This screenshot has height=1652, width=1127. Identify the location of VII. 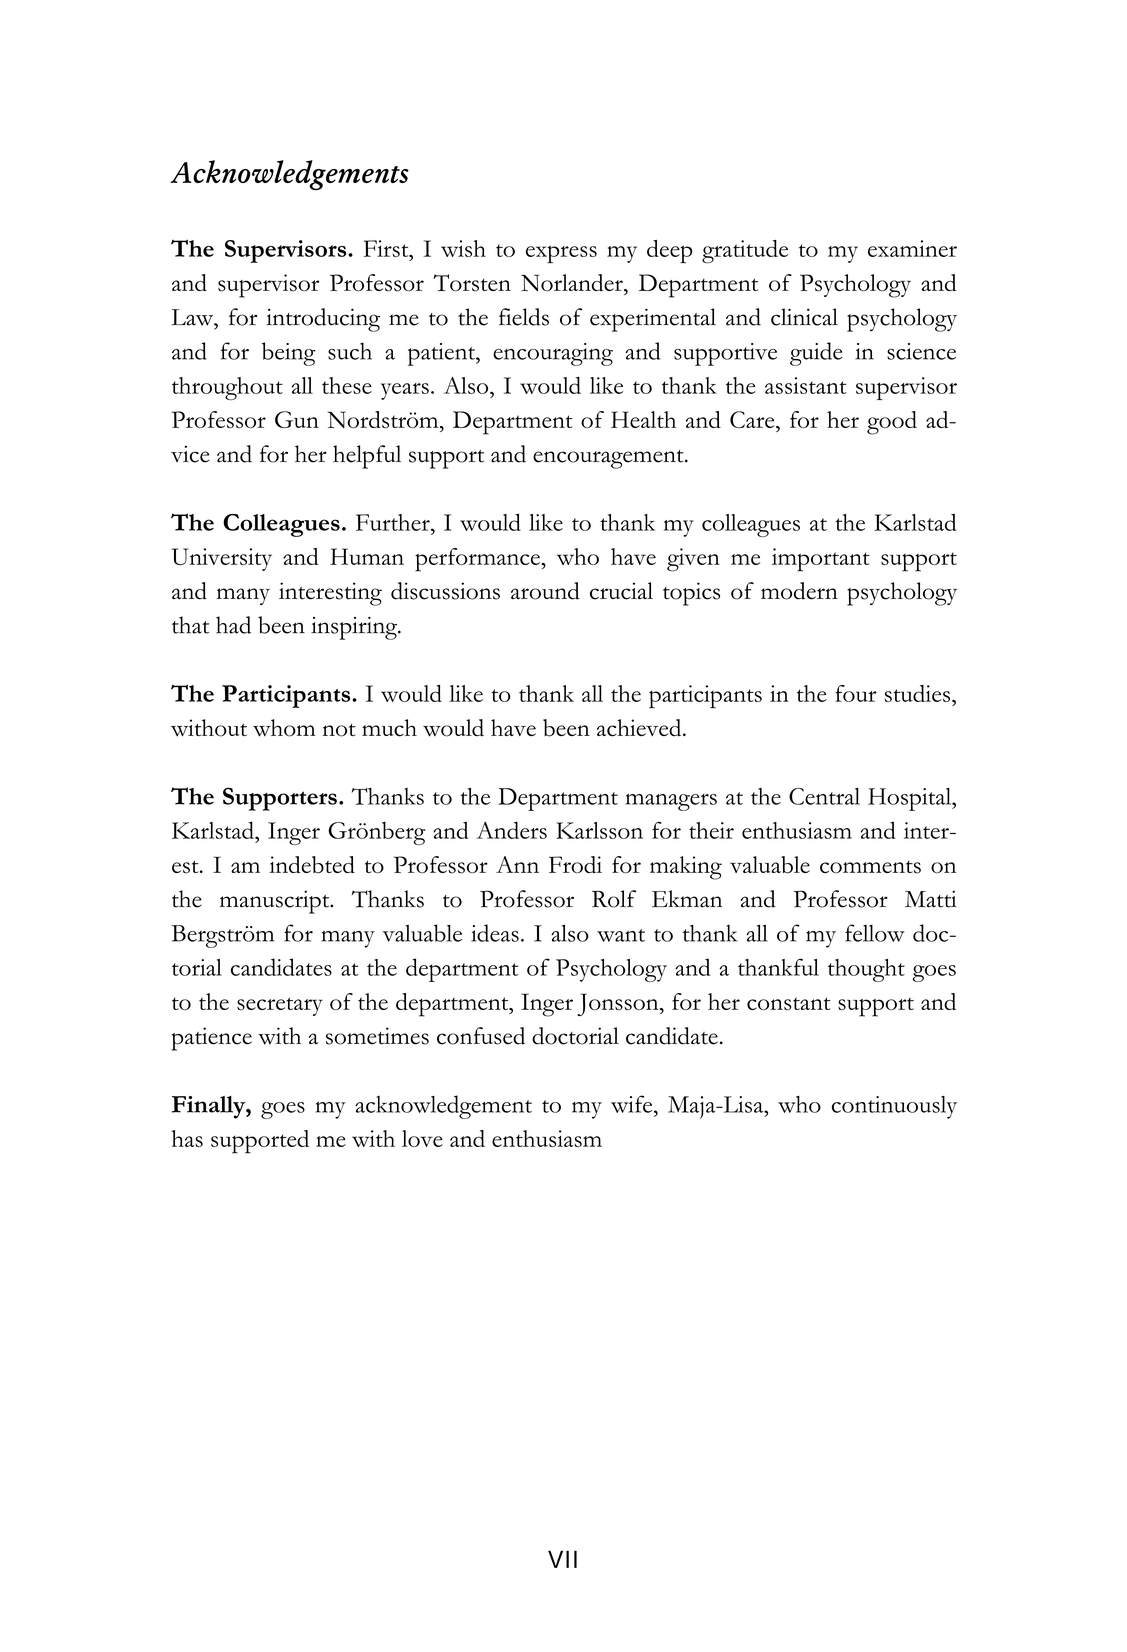
(562, 1559).
